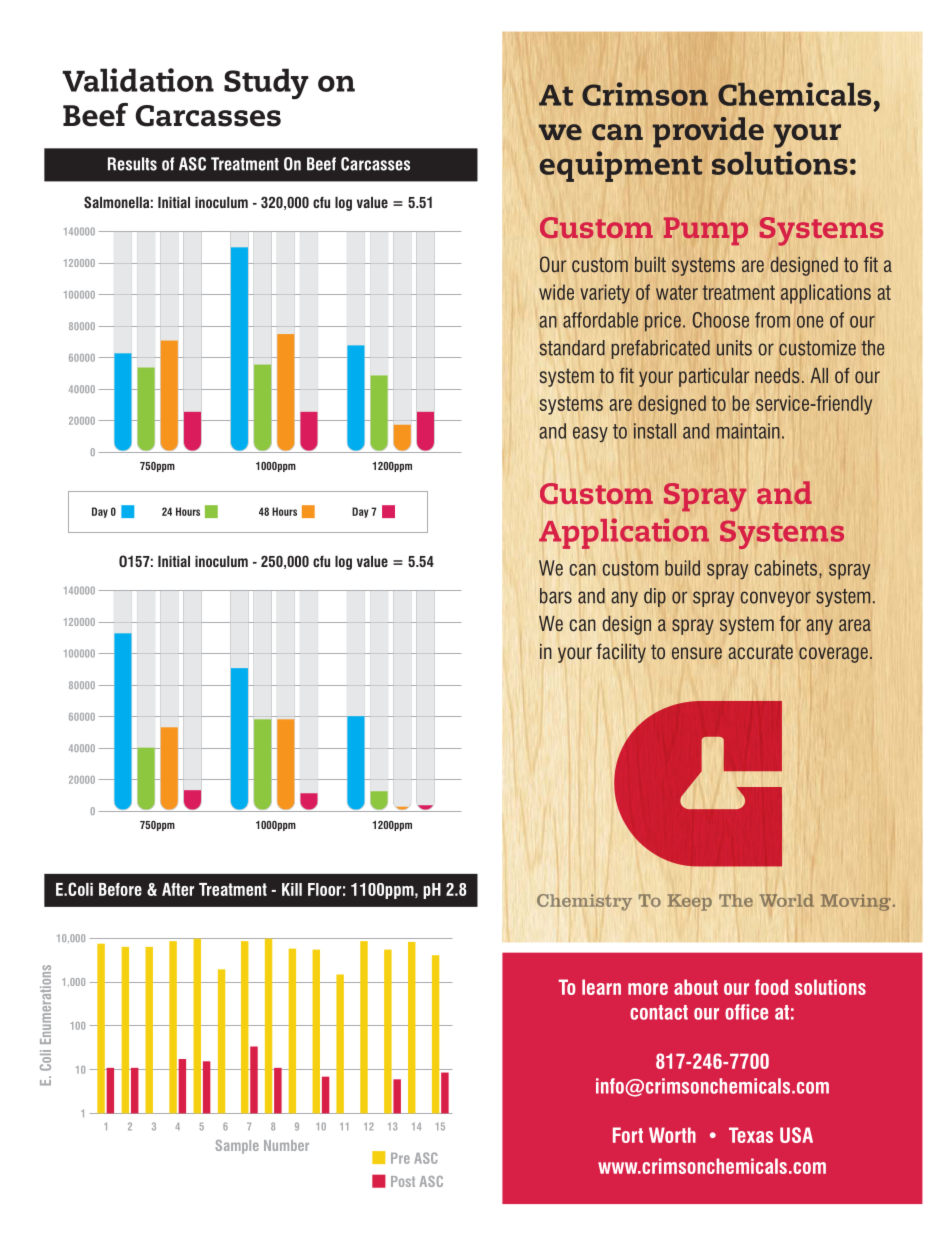  Describe the element at coordinates (708, 132) in the screenshot. I see `provide` at that location.
